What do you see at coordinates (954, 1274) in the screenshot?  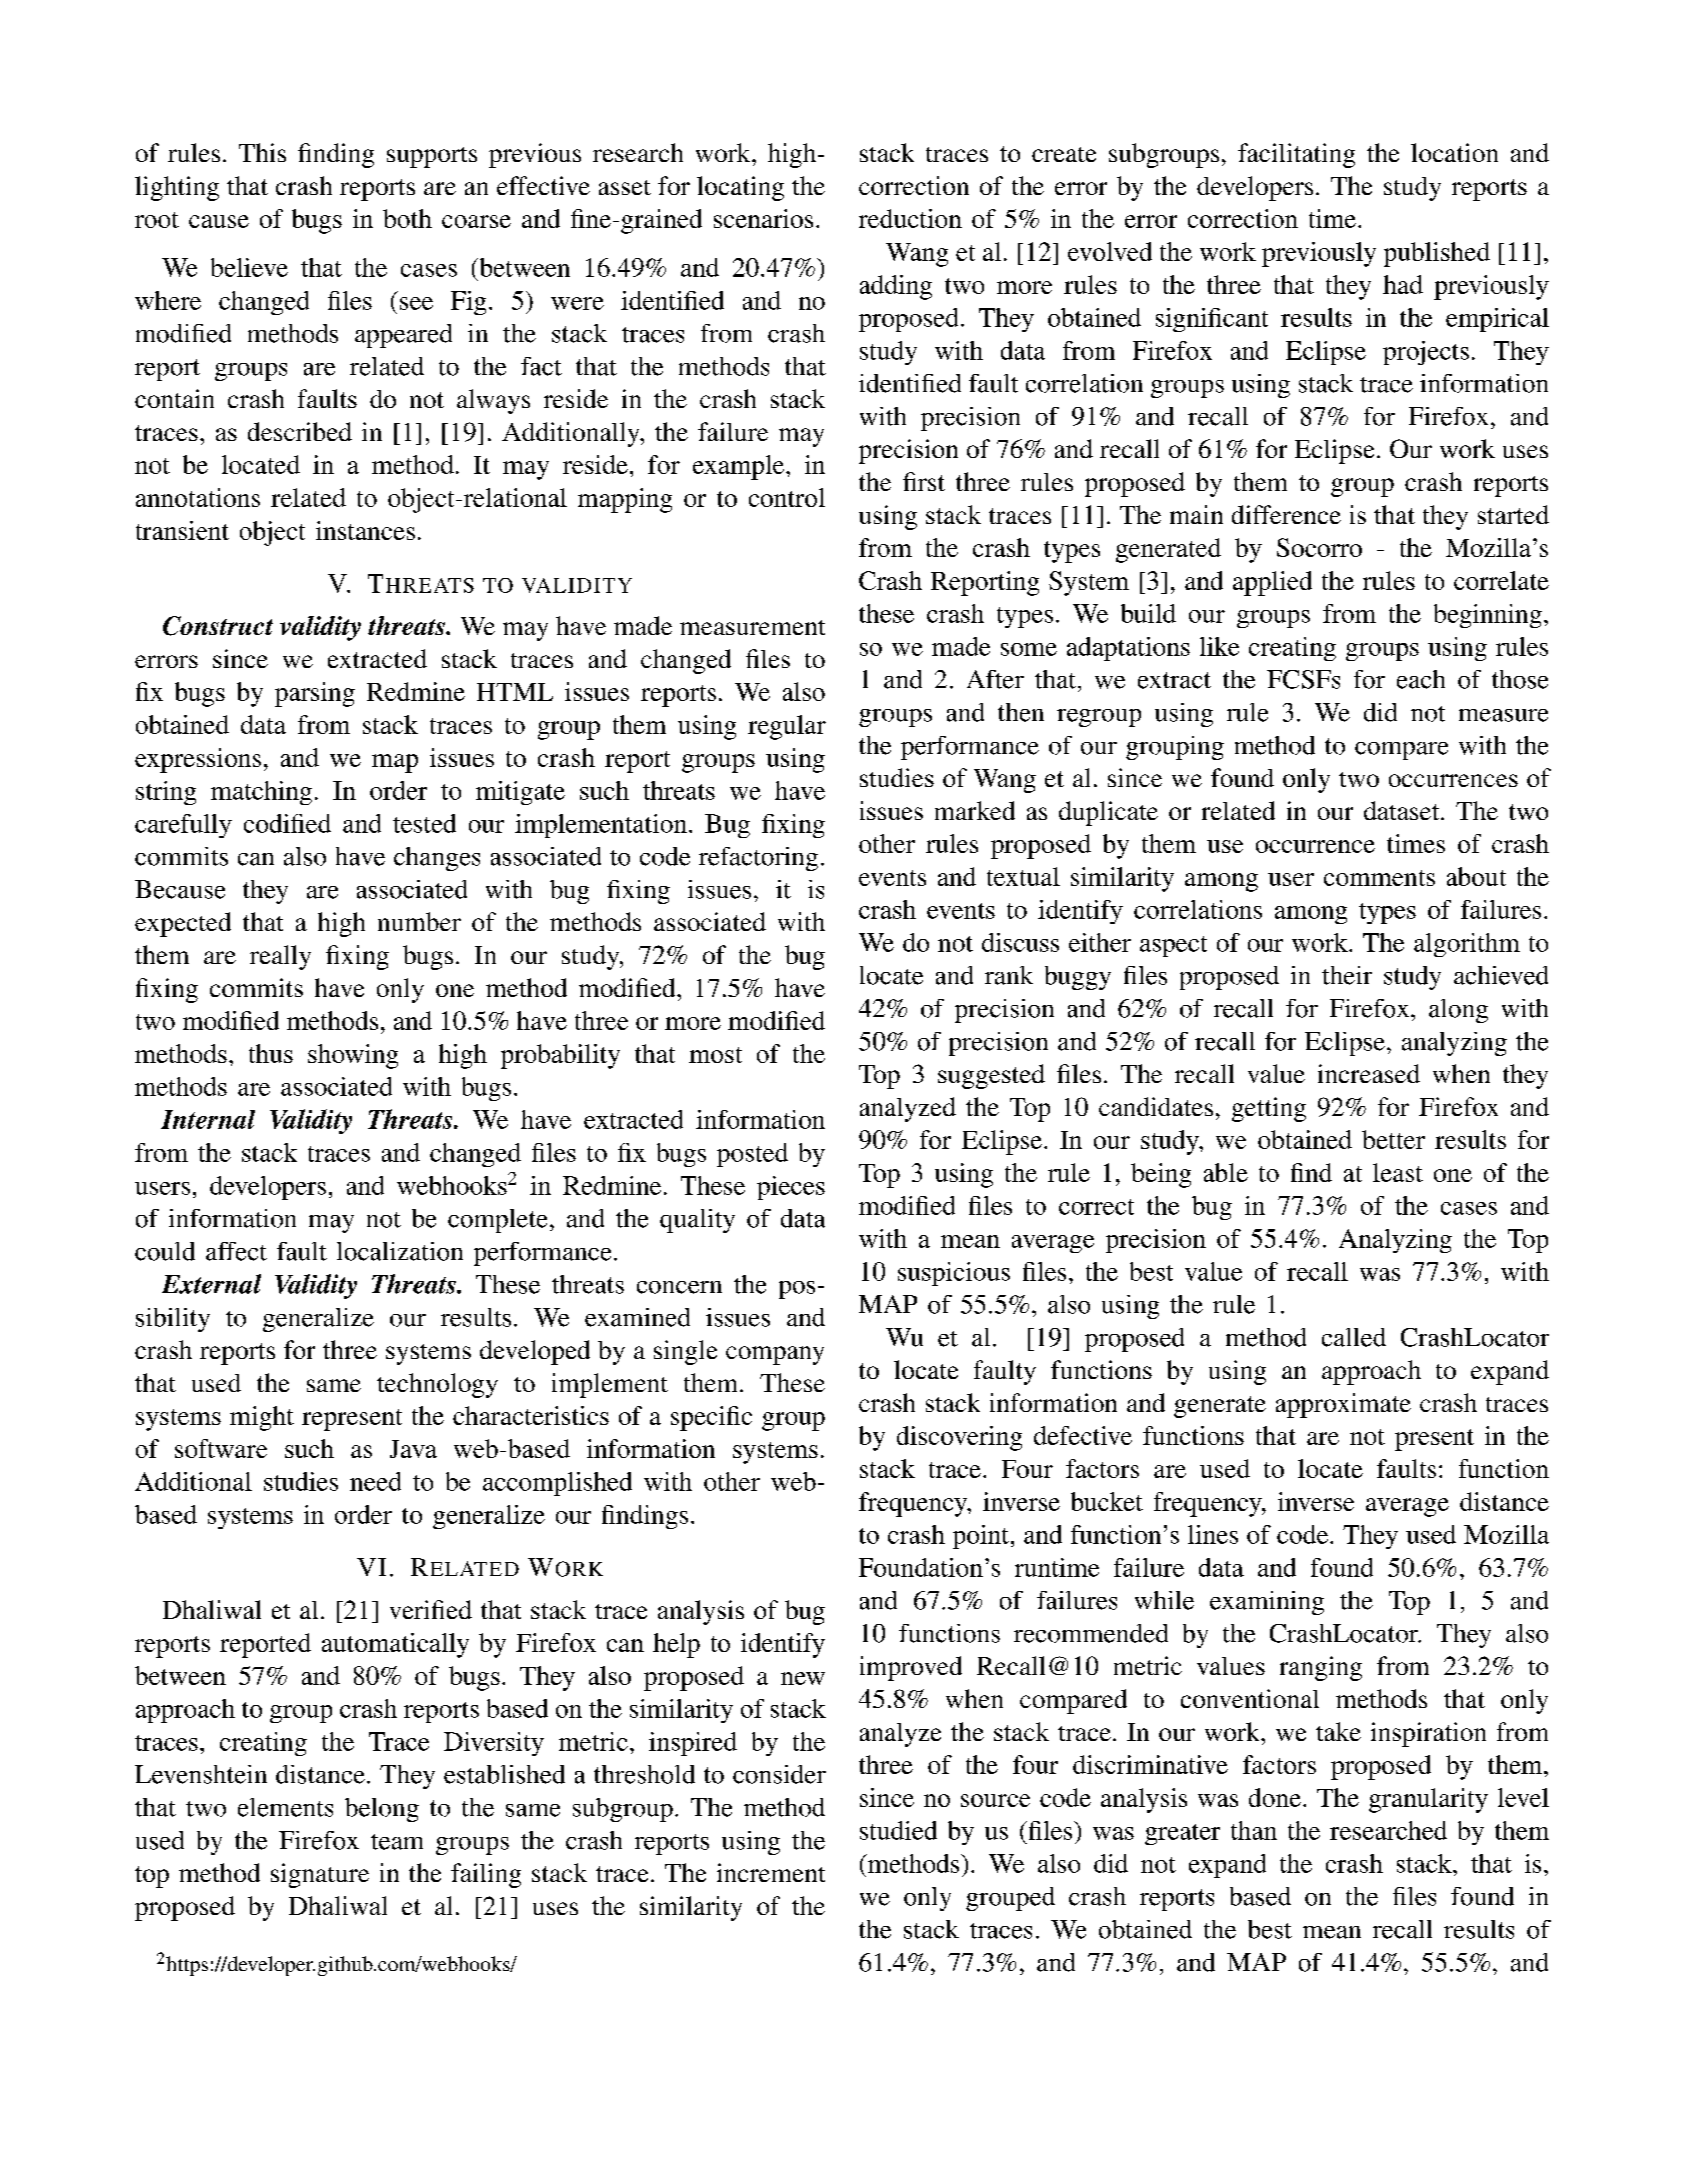 I see `suspicious` at bounding box center [954, 1274].
